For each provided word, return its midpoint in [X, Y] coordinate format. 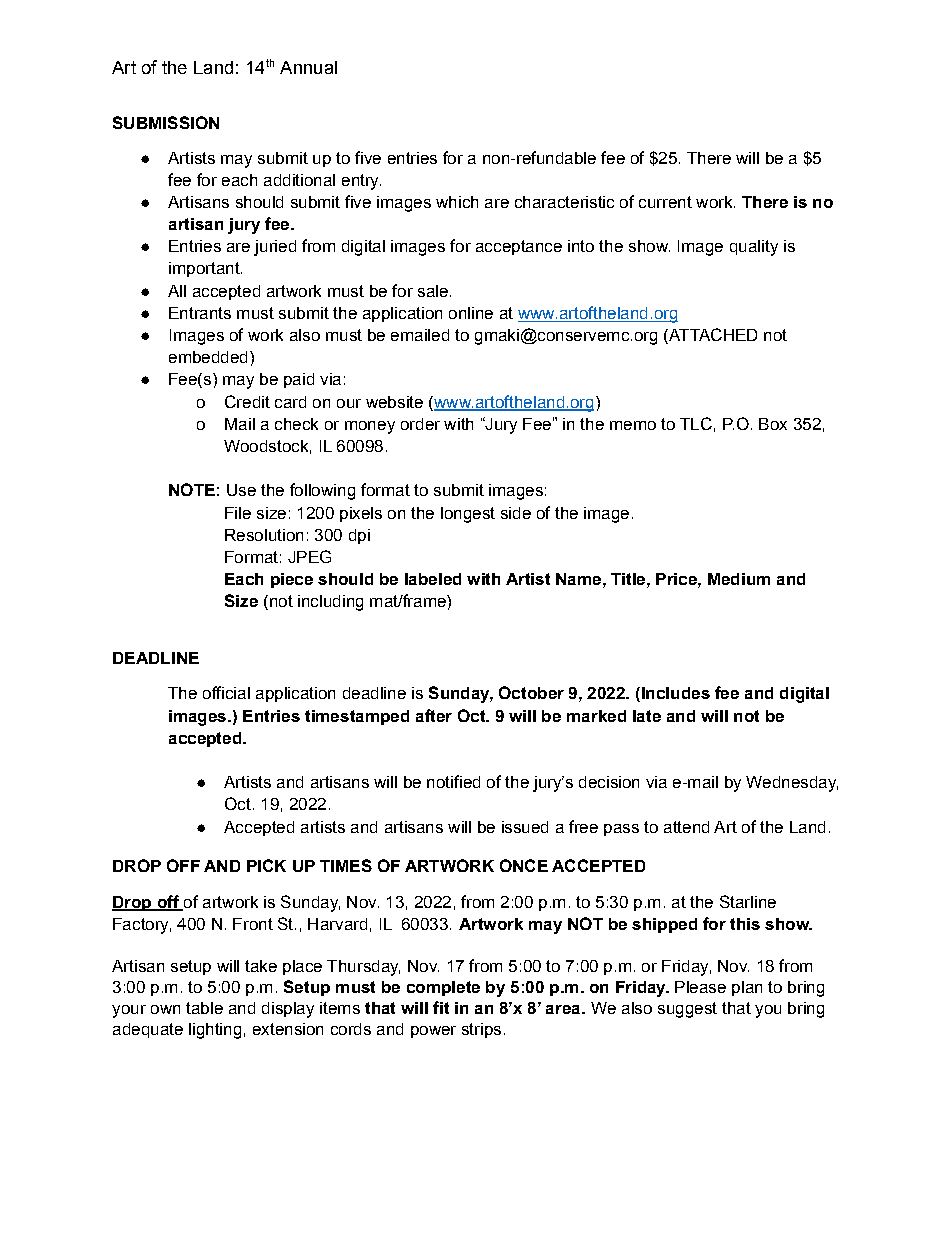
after [434, 715]
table [204, 1008]
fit [441, 1007]
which [457, 202]
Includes [674, 694]
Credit [247, 401]
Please [700, 987]
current [665, 202]
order [420, 424]
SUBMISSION [166, 122]
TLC [696, 423]
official [226, 692]
